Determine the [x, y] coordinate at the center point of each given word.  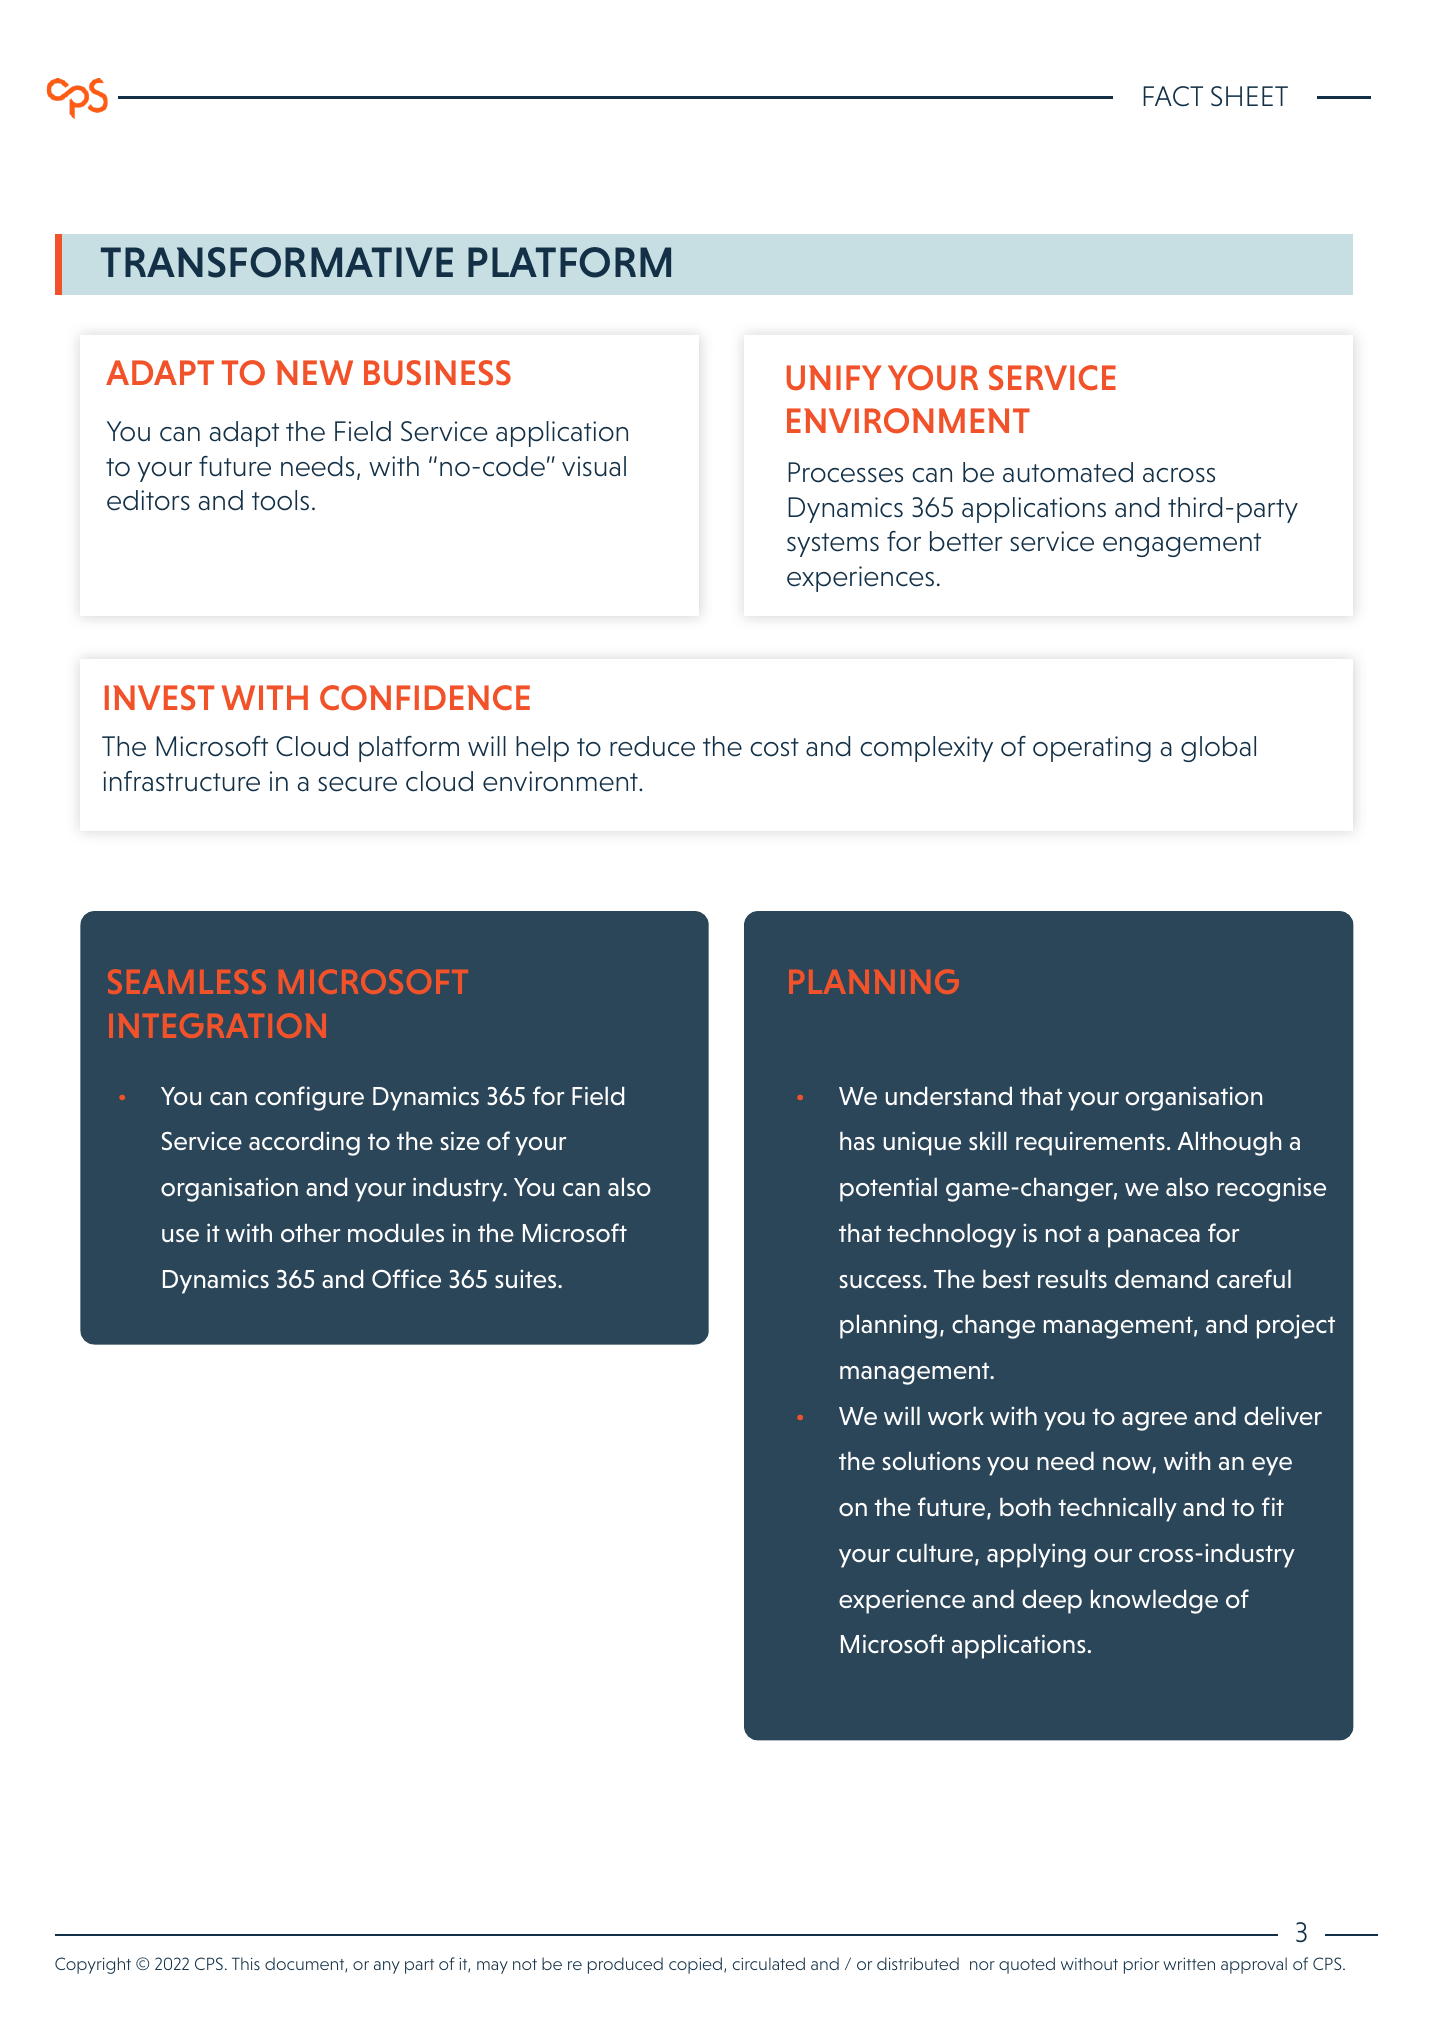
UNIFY [834, 378]
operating [1092, 749]
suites [527, 1279]
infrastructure [181, 781]
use [180, 1235]
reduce [652, 746]
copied [695, 1965]
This [246, 1963]
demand [1161, 1278]
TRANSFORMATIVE [277, 262]
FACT [1173, 96]
